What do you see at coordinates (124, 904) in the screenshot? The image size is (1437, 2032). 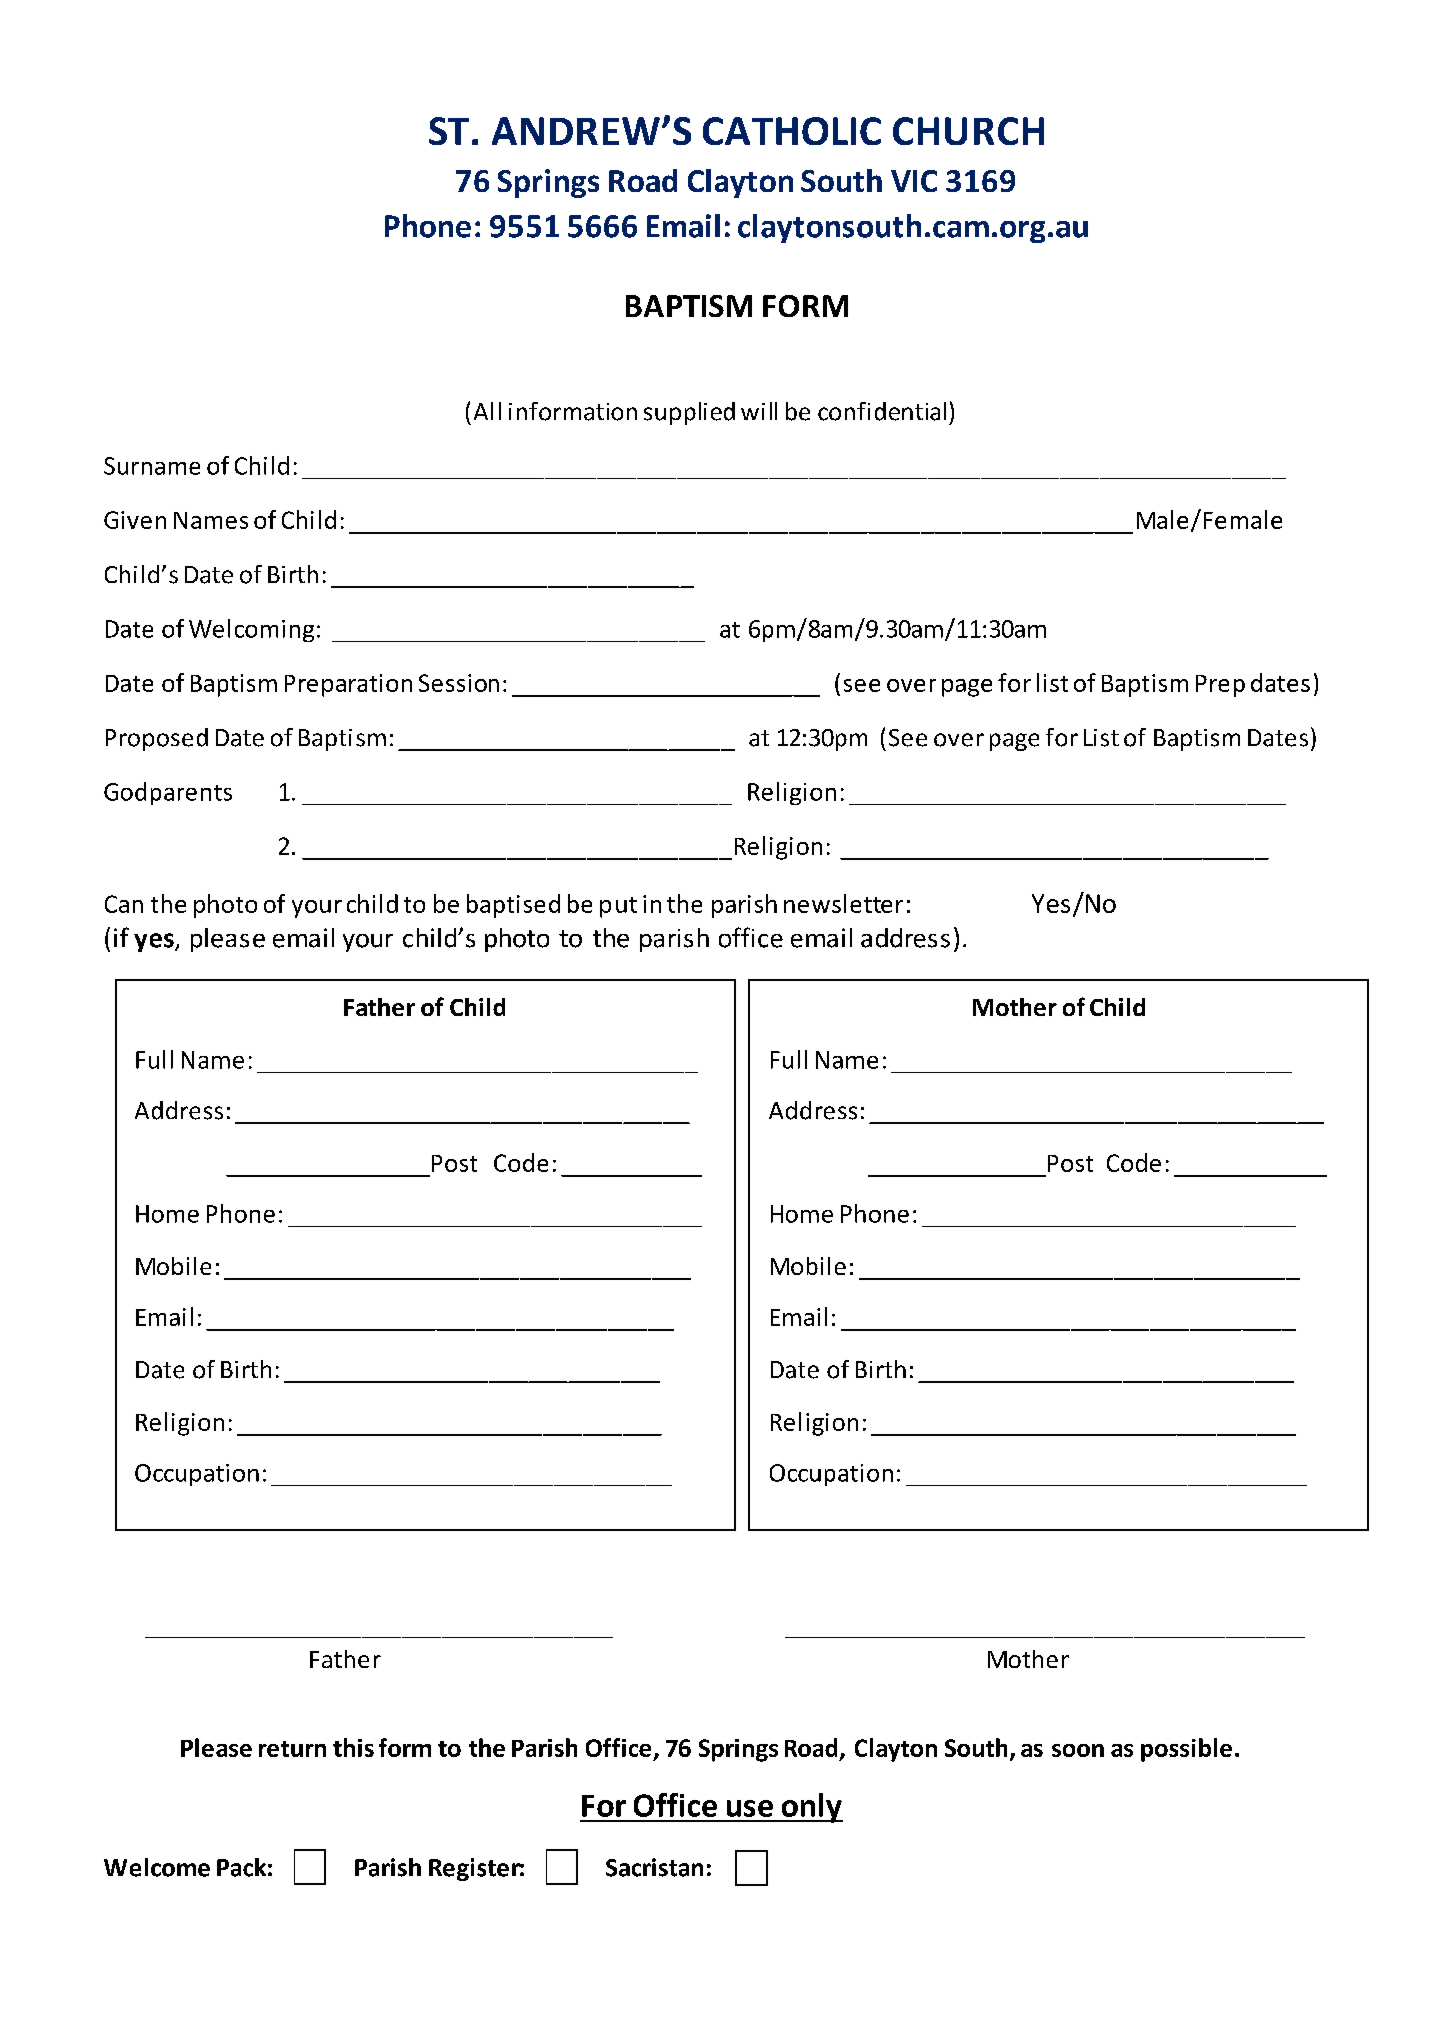 I see `Can` at bounding box center [124, 904].
